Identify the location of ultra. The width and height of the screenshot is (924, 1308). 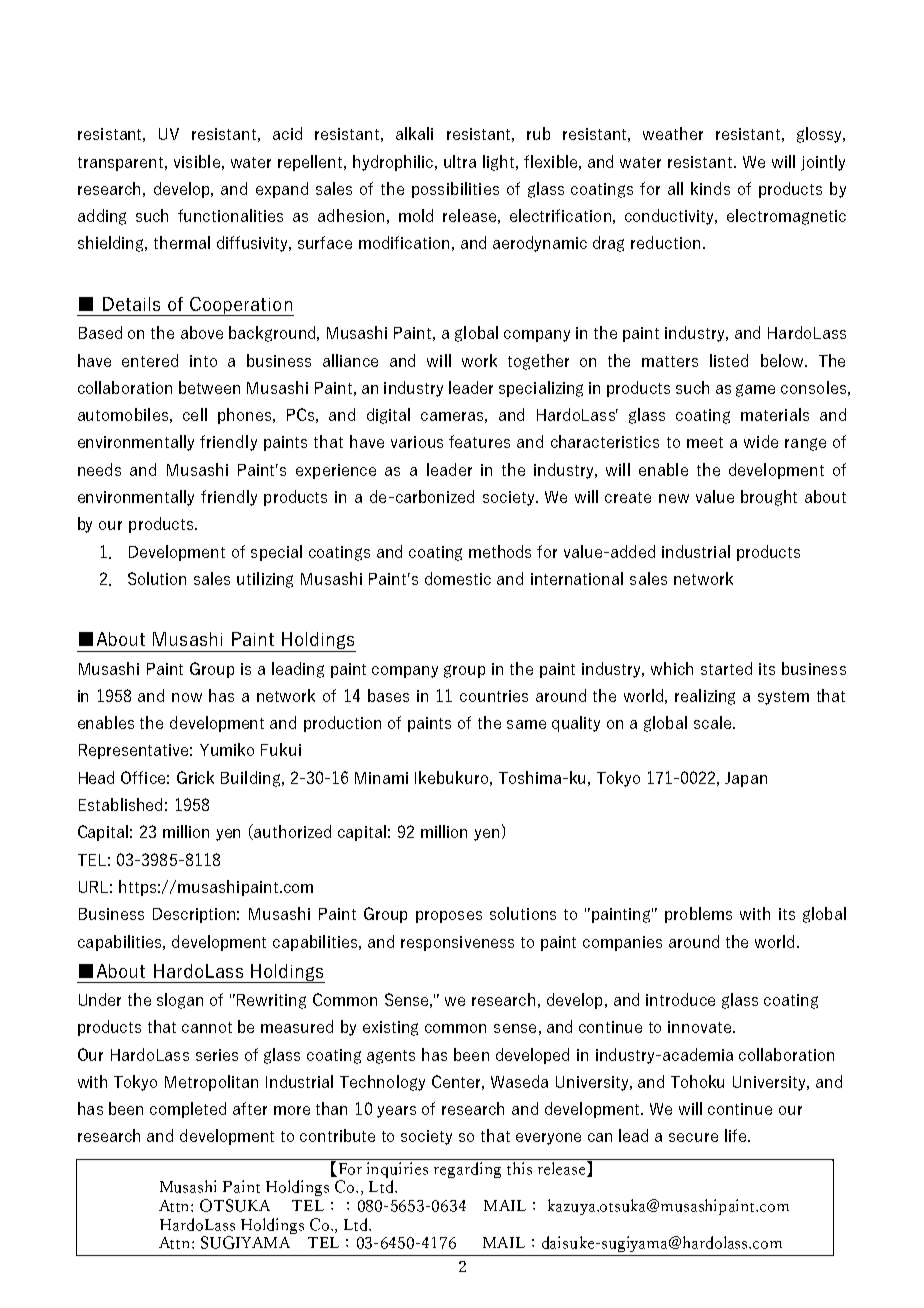
(460, 161).
